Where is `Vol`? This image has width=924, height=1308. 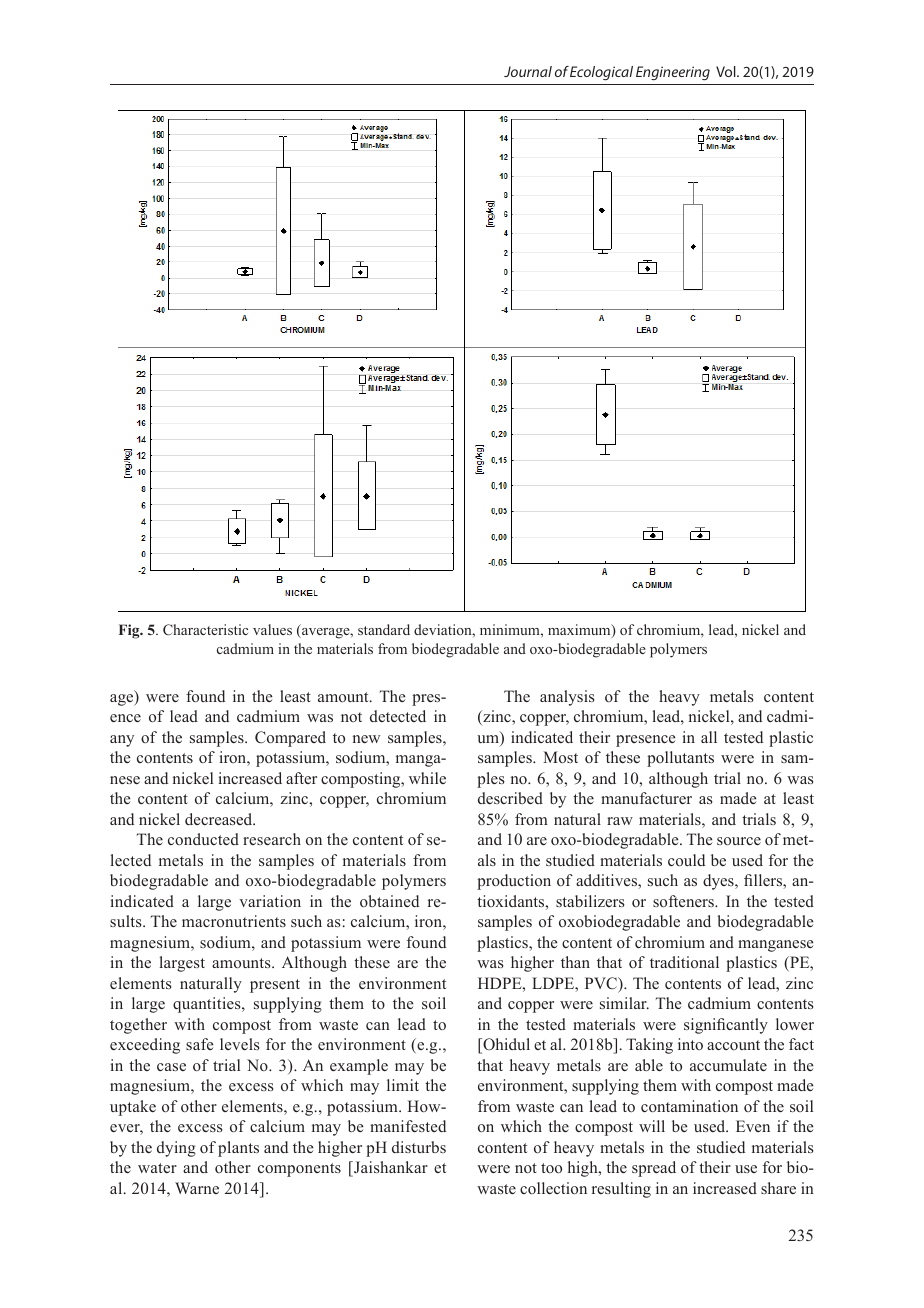
Vol is located at coordinates (727, 71).
